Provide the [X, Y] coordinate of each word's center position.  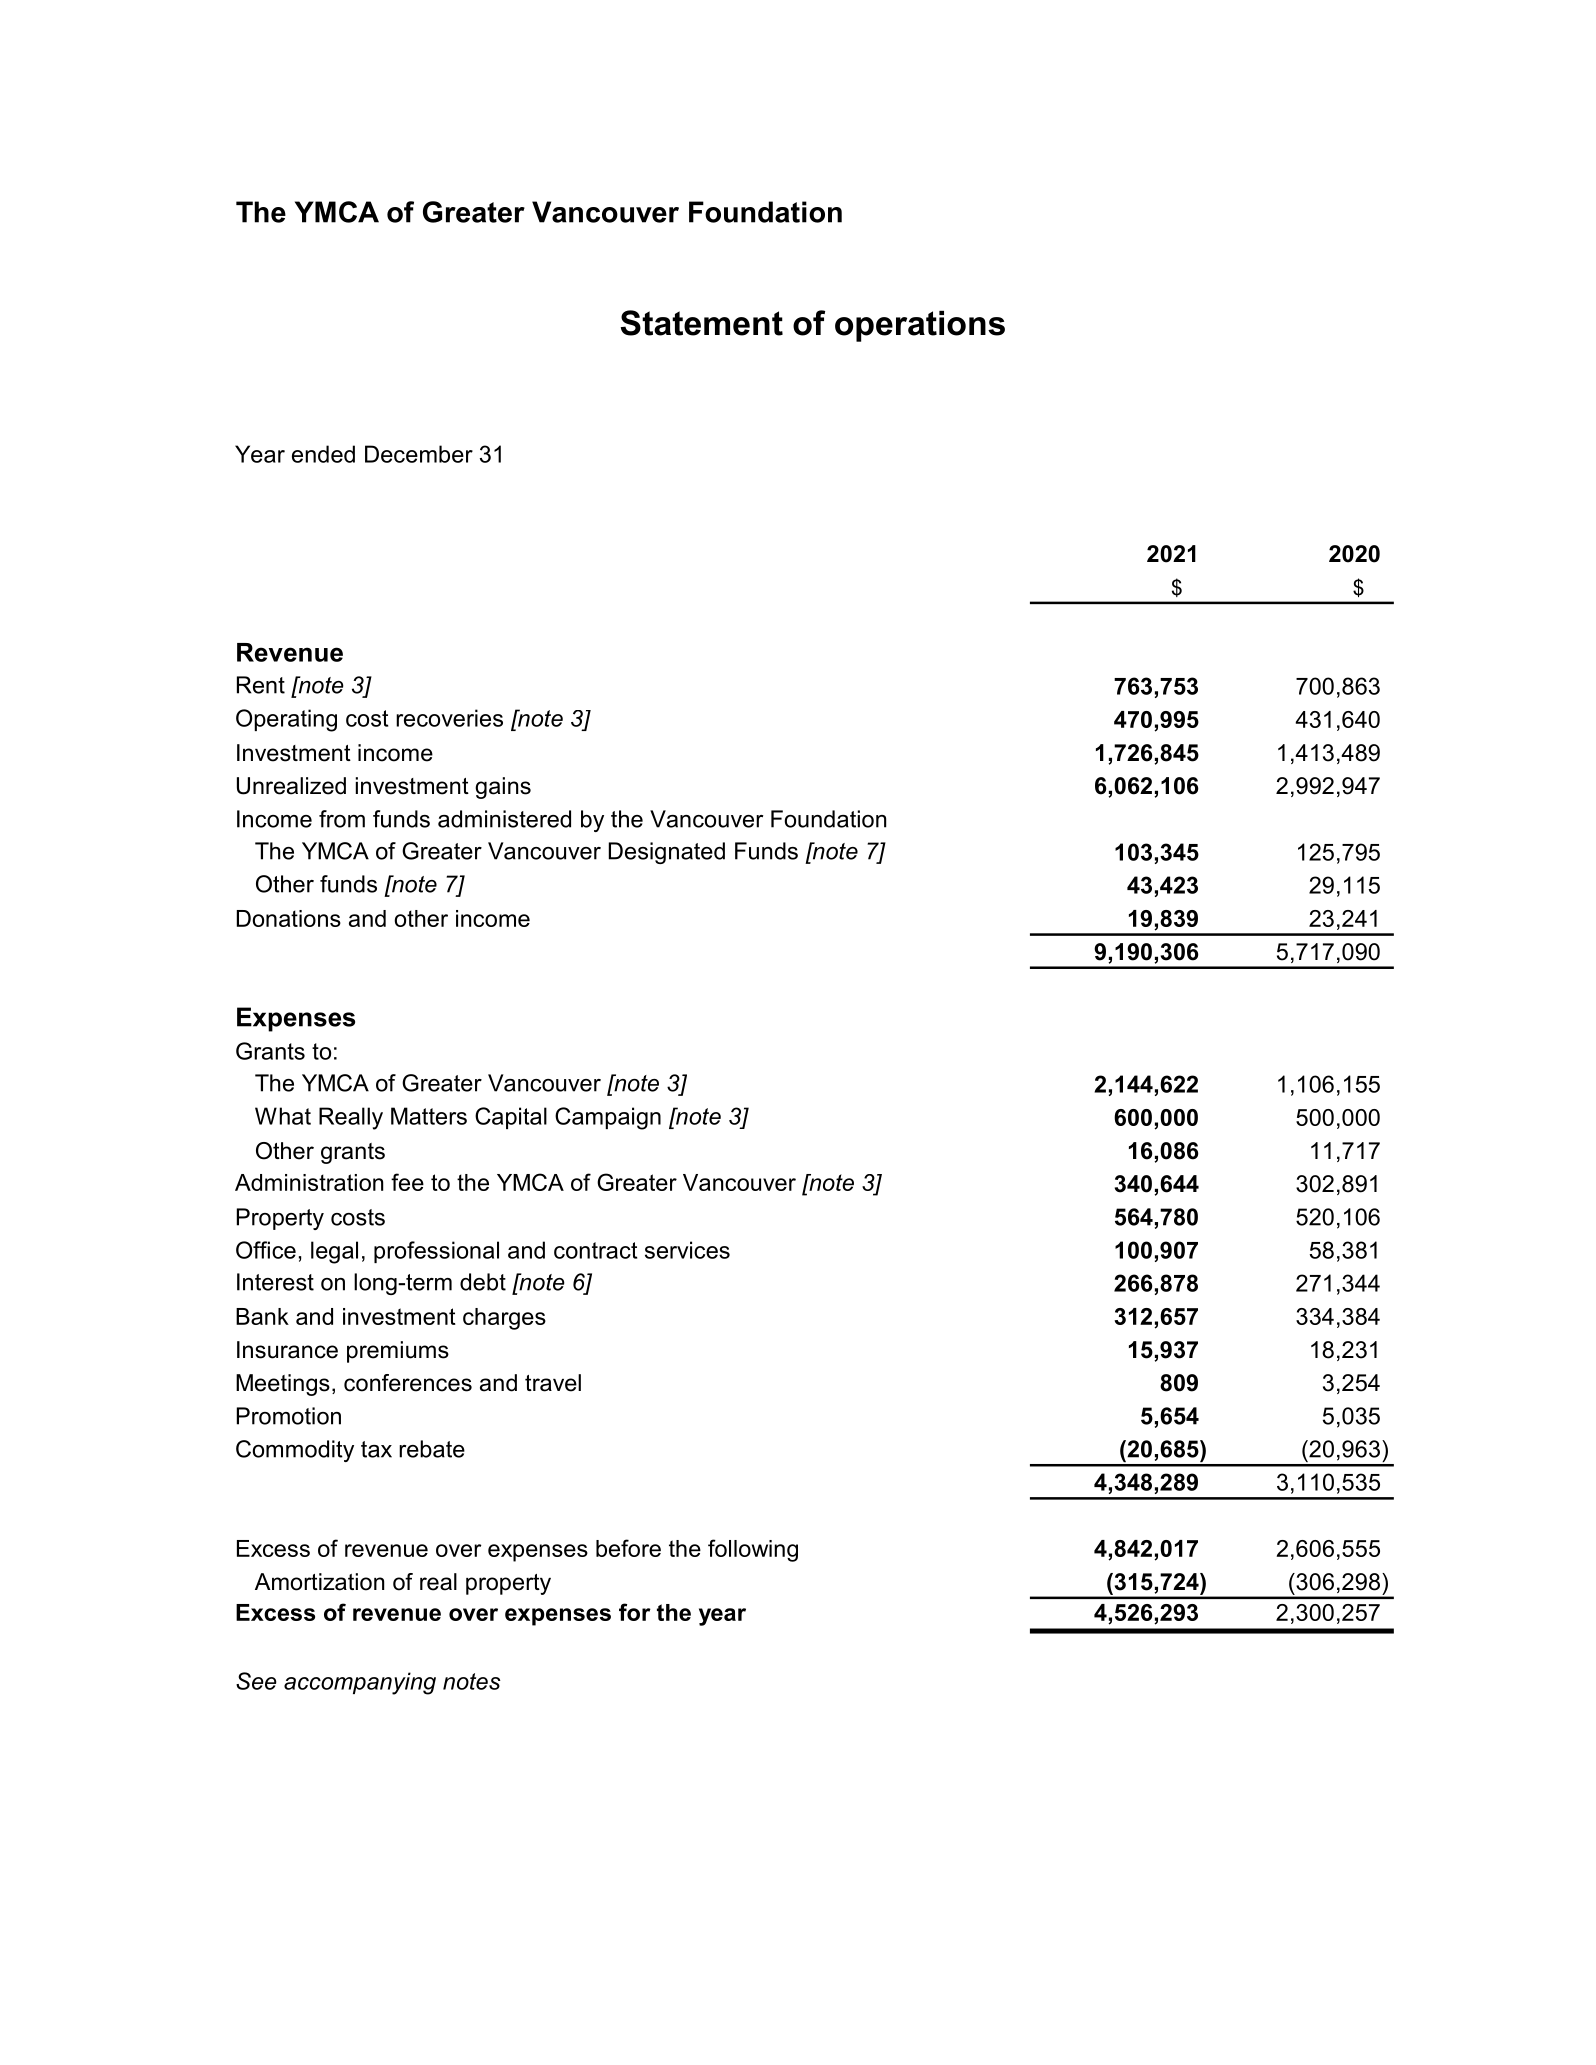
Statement [702, 323]
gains [503, 788]
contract [595, 1250]
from [342, 819]
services [687, 1250]
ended [323, 454]
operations [920, 326]
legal [334, 1252]
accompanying [360, 1683]
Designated [667, 853]
